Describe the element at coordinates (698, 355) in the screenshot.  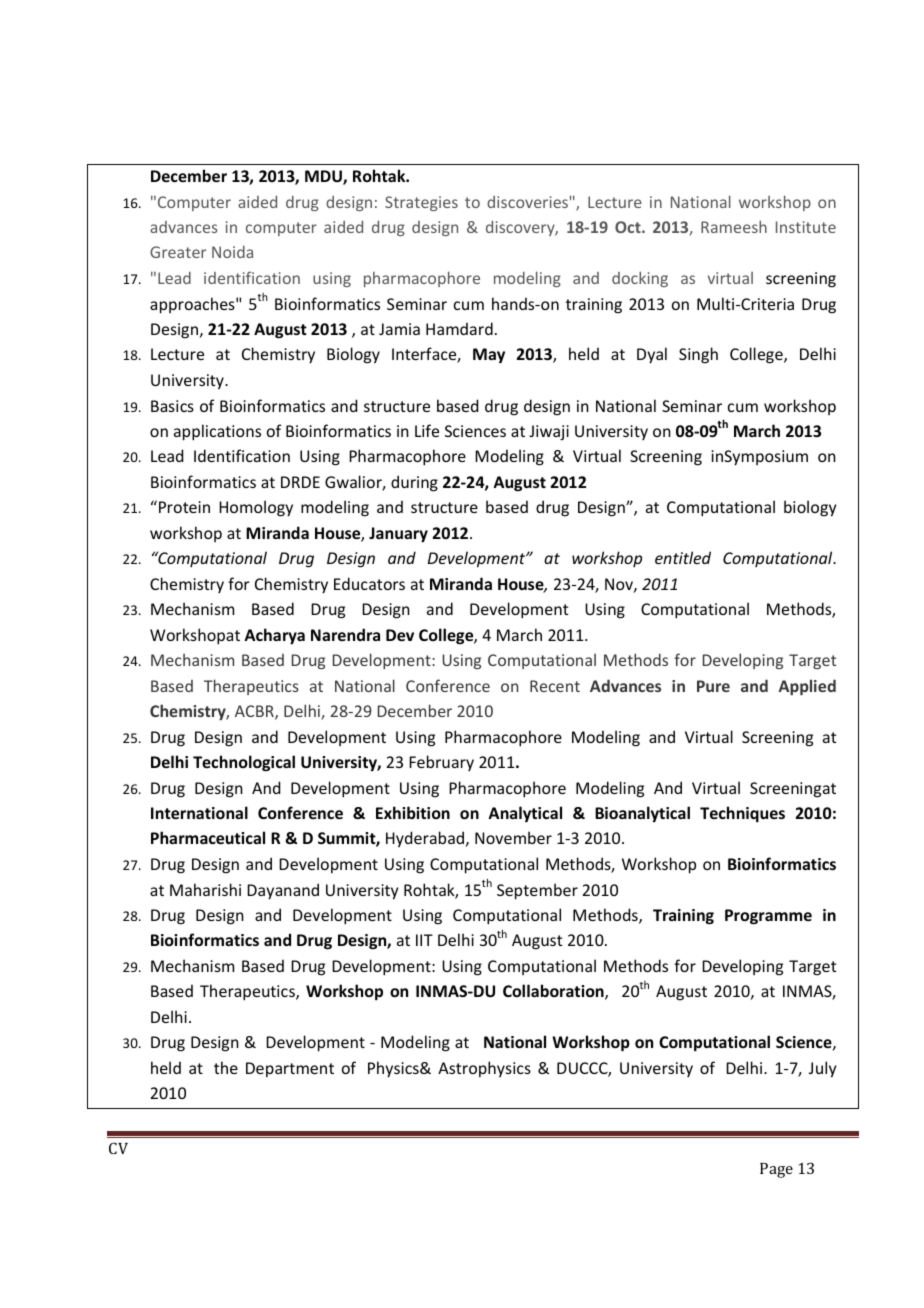
I see `Singh` at that location.
